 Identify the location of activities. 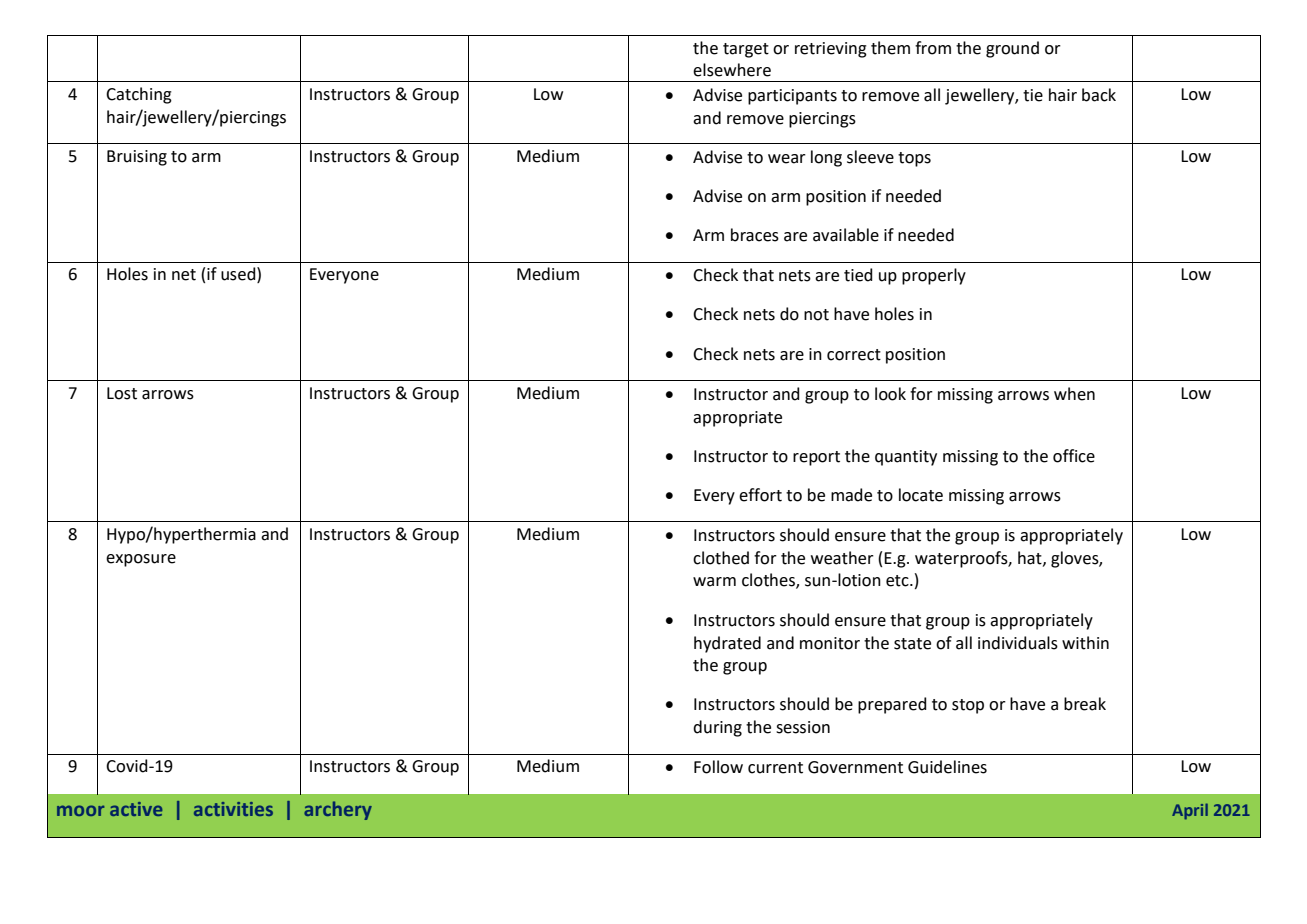
(233, 809).
